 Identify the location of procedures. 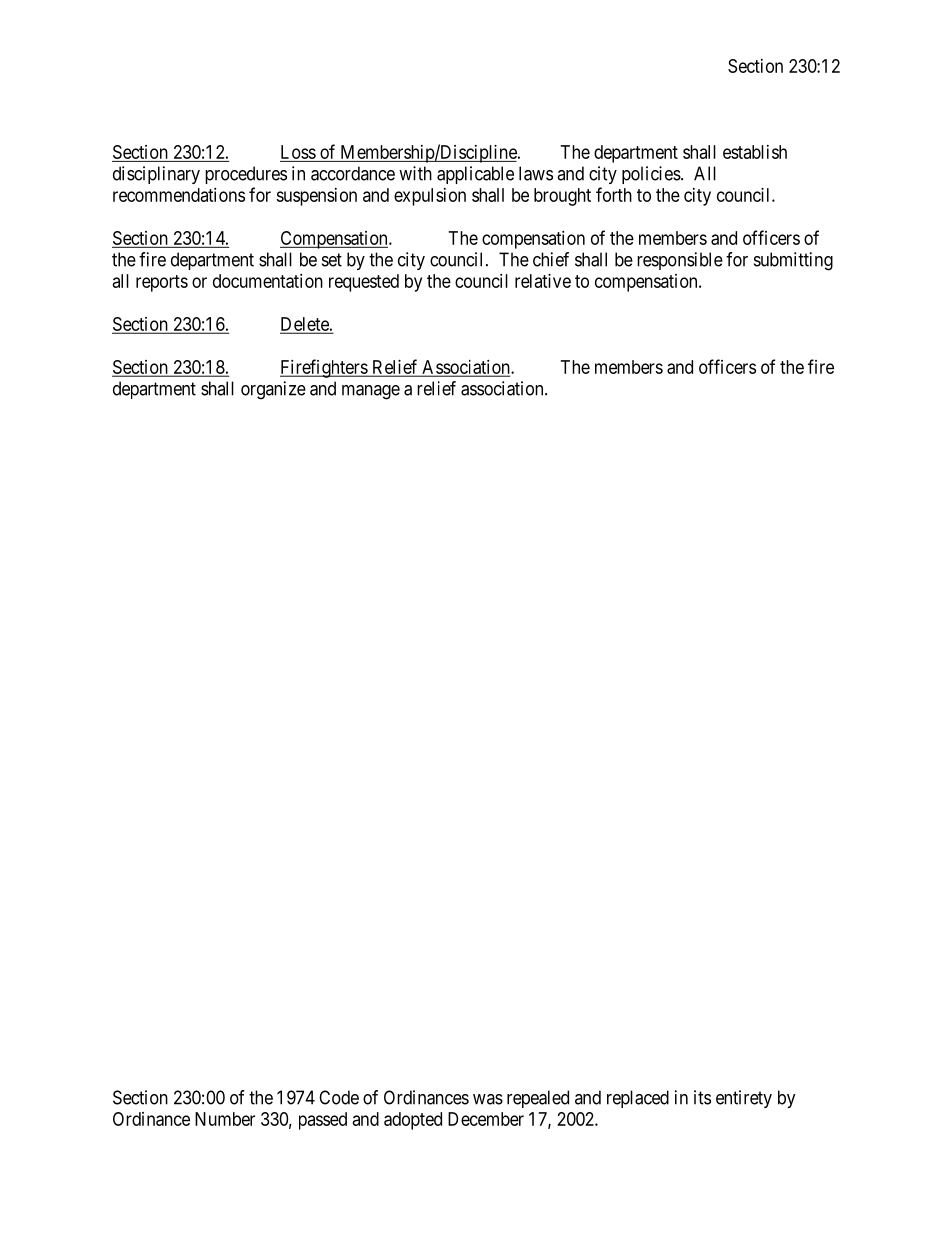
(246, 175).
